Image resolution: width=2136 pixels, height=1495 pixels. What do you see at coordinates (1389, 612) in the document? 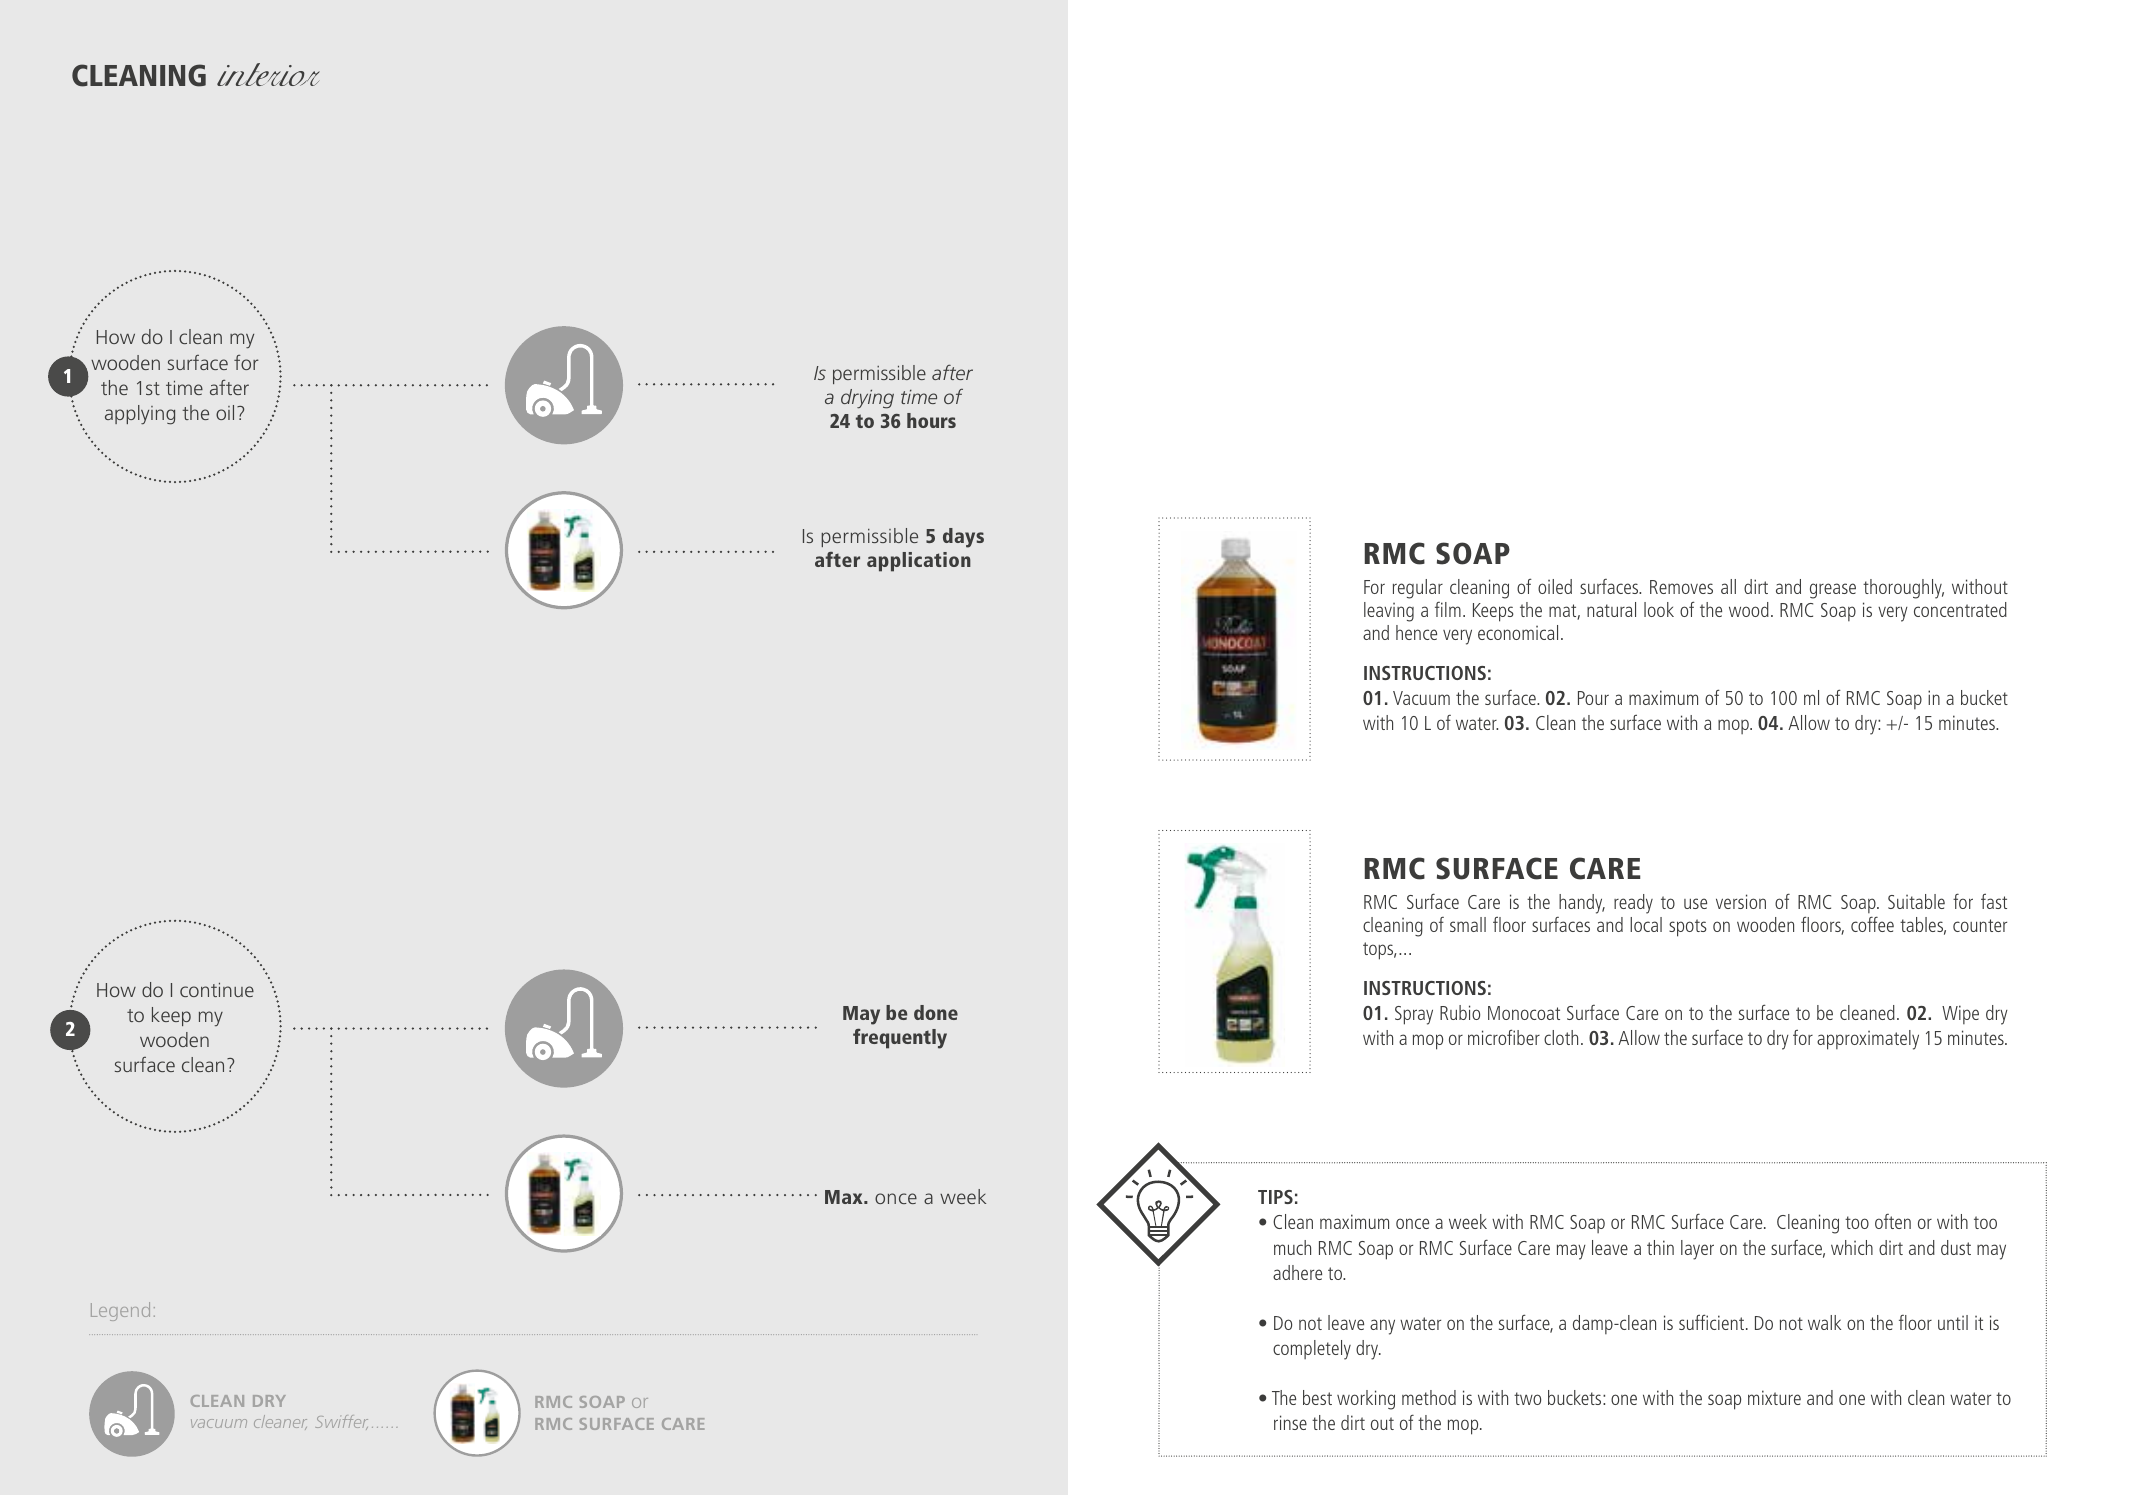
I see `leaving` at bounding box center [1389, 612].
